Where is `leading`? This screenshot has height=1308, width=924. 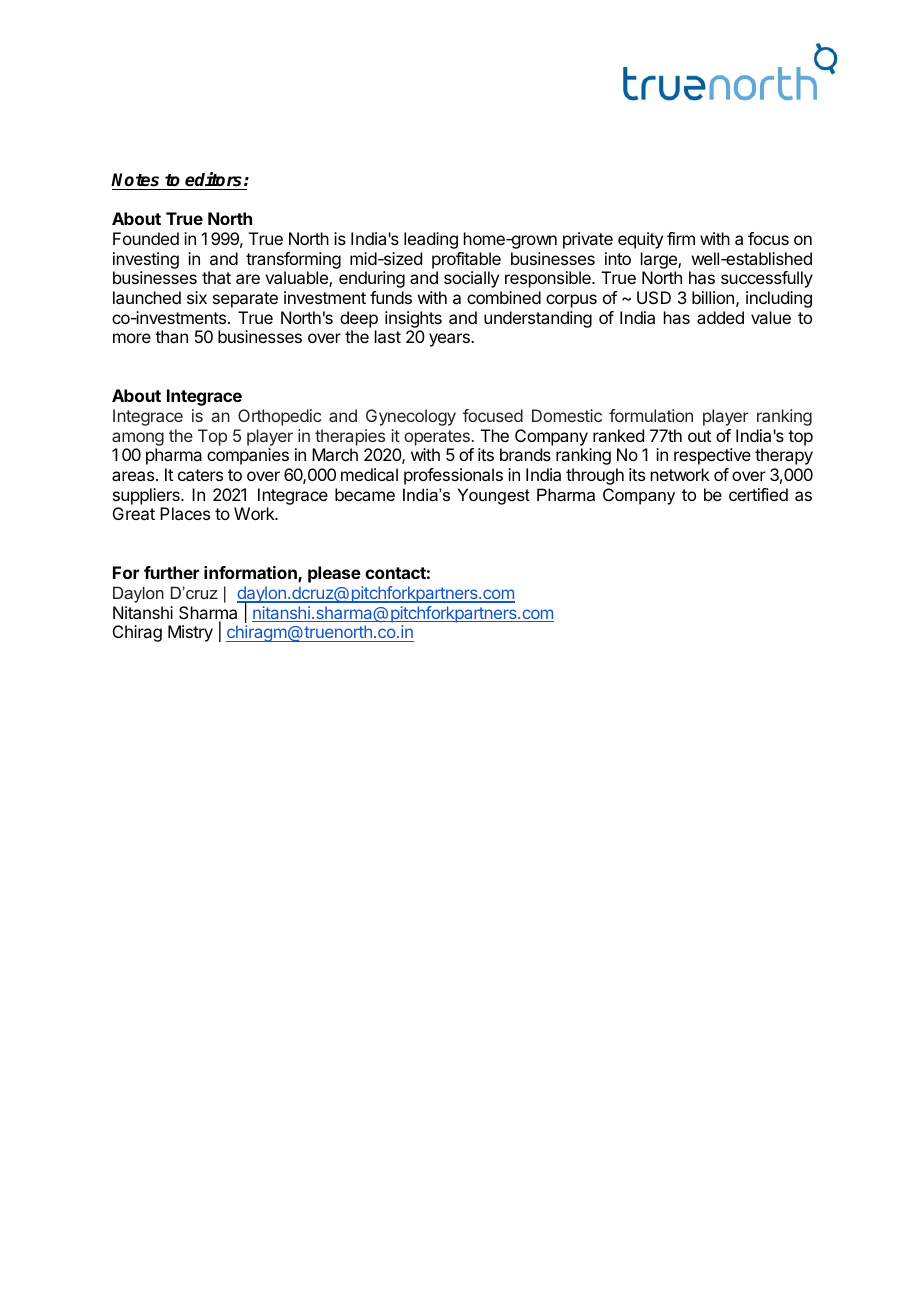
leading is located at coordinates (431, 240).
